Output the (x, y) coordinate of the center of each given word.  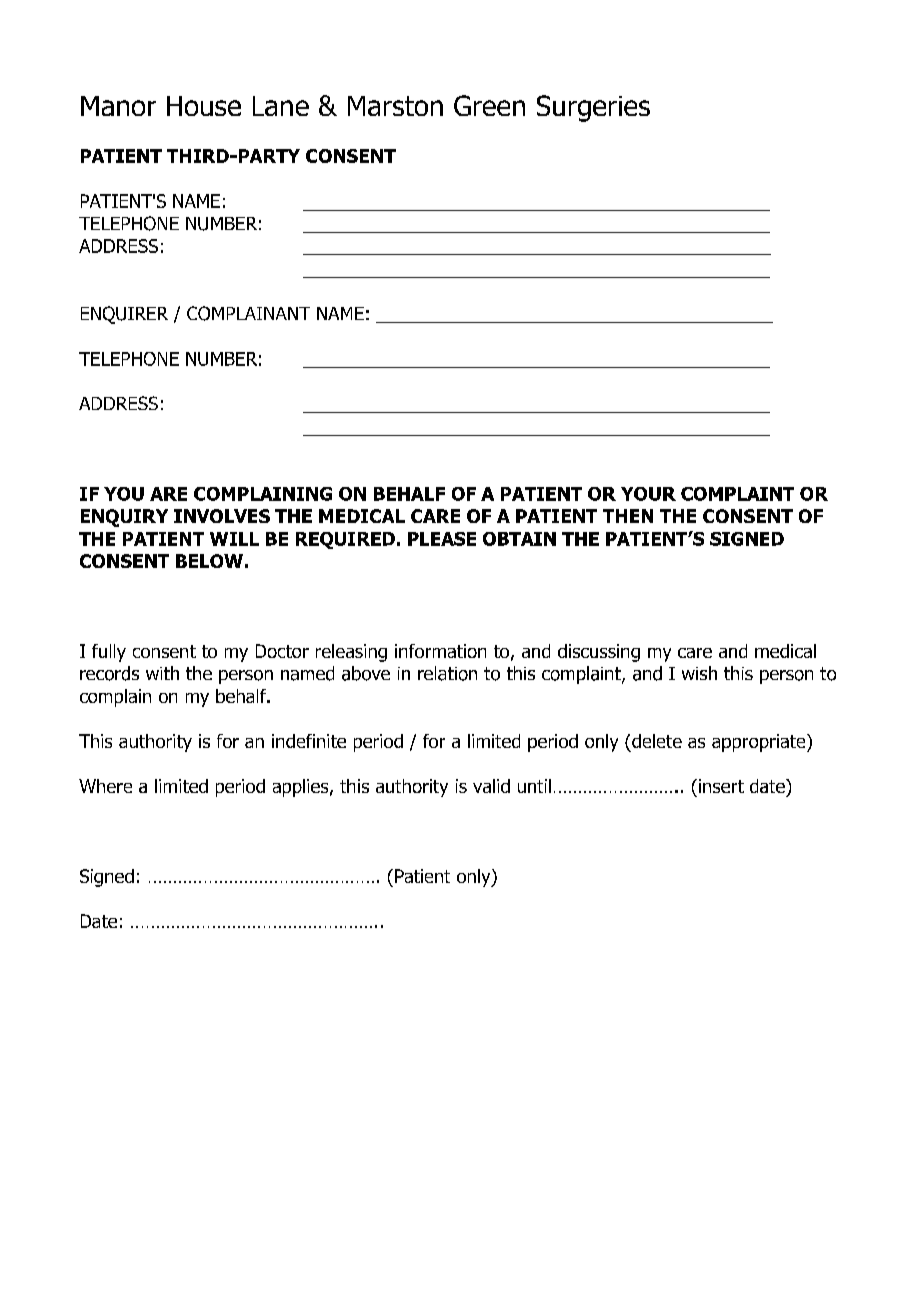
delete (657, 741)
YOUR (648, 494)
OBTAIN (519, 539)
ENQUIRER (124, 315)
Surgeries (593, 108)
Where (105, 786)
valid (491, 786)
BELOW (209, 561)
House (204, 106)
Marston (395, 106)
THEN (628, 516)
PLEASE (442, 539)
